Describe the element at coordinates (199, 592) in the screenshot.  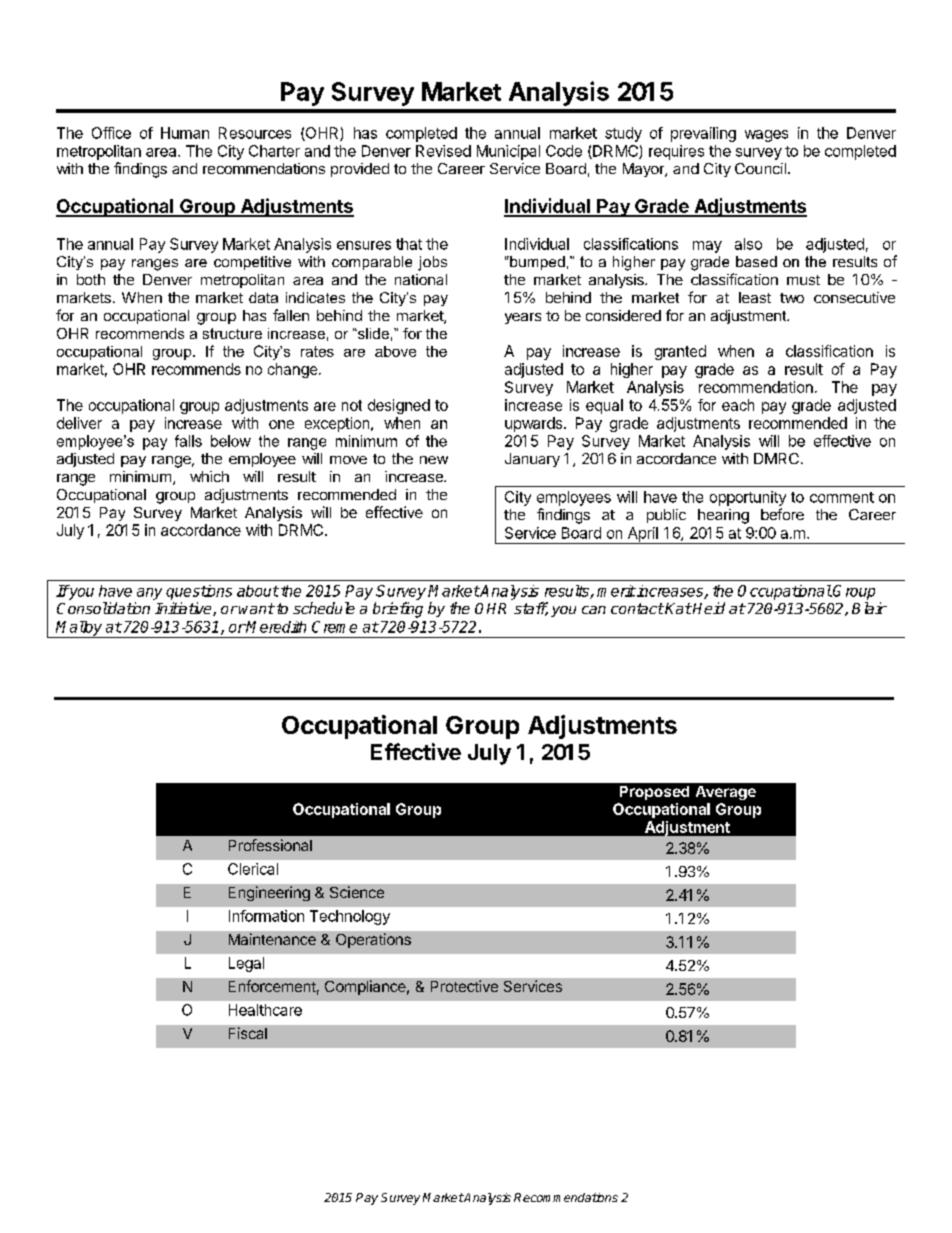
I see `questions` at that location.
